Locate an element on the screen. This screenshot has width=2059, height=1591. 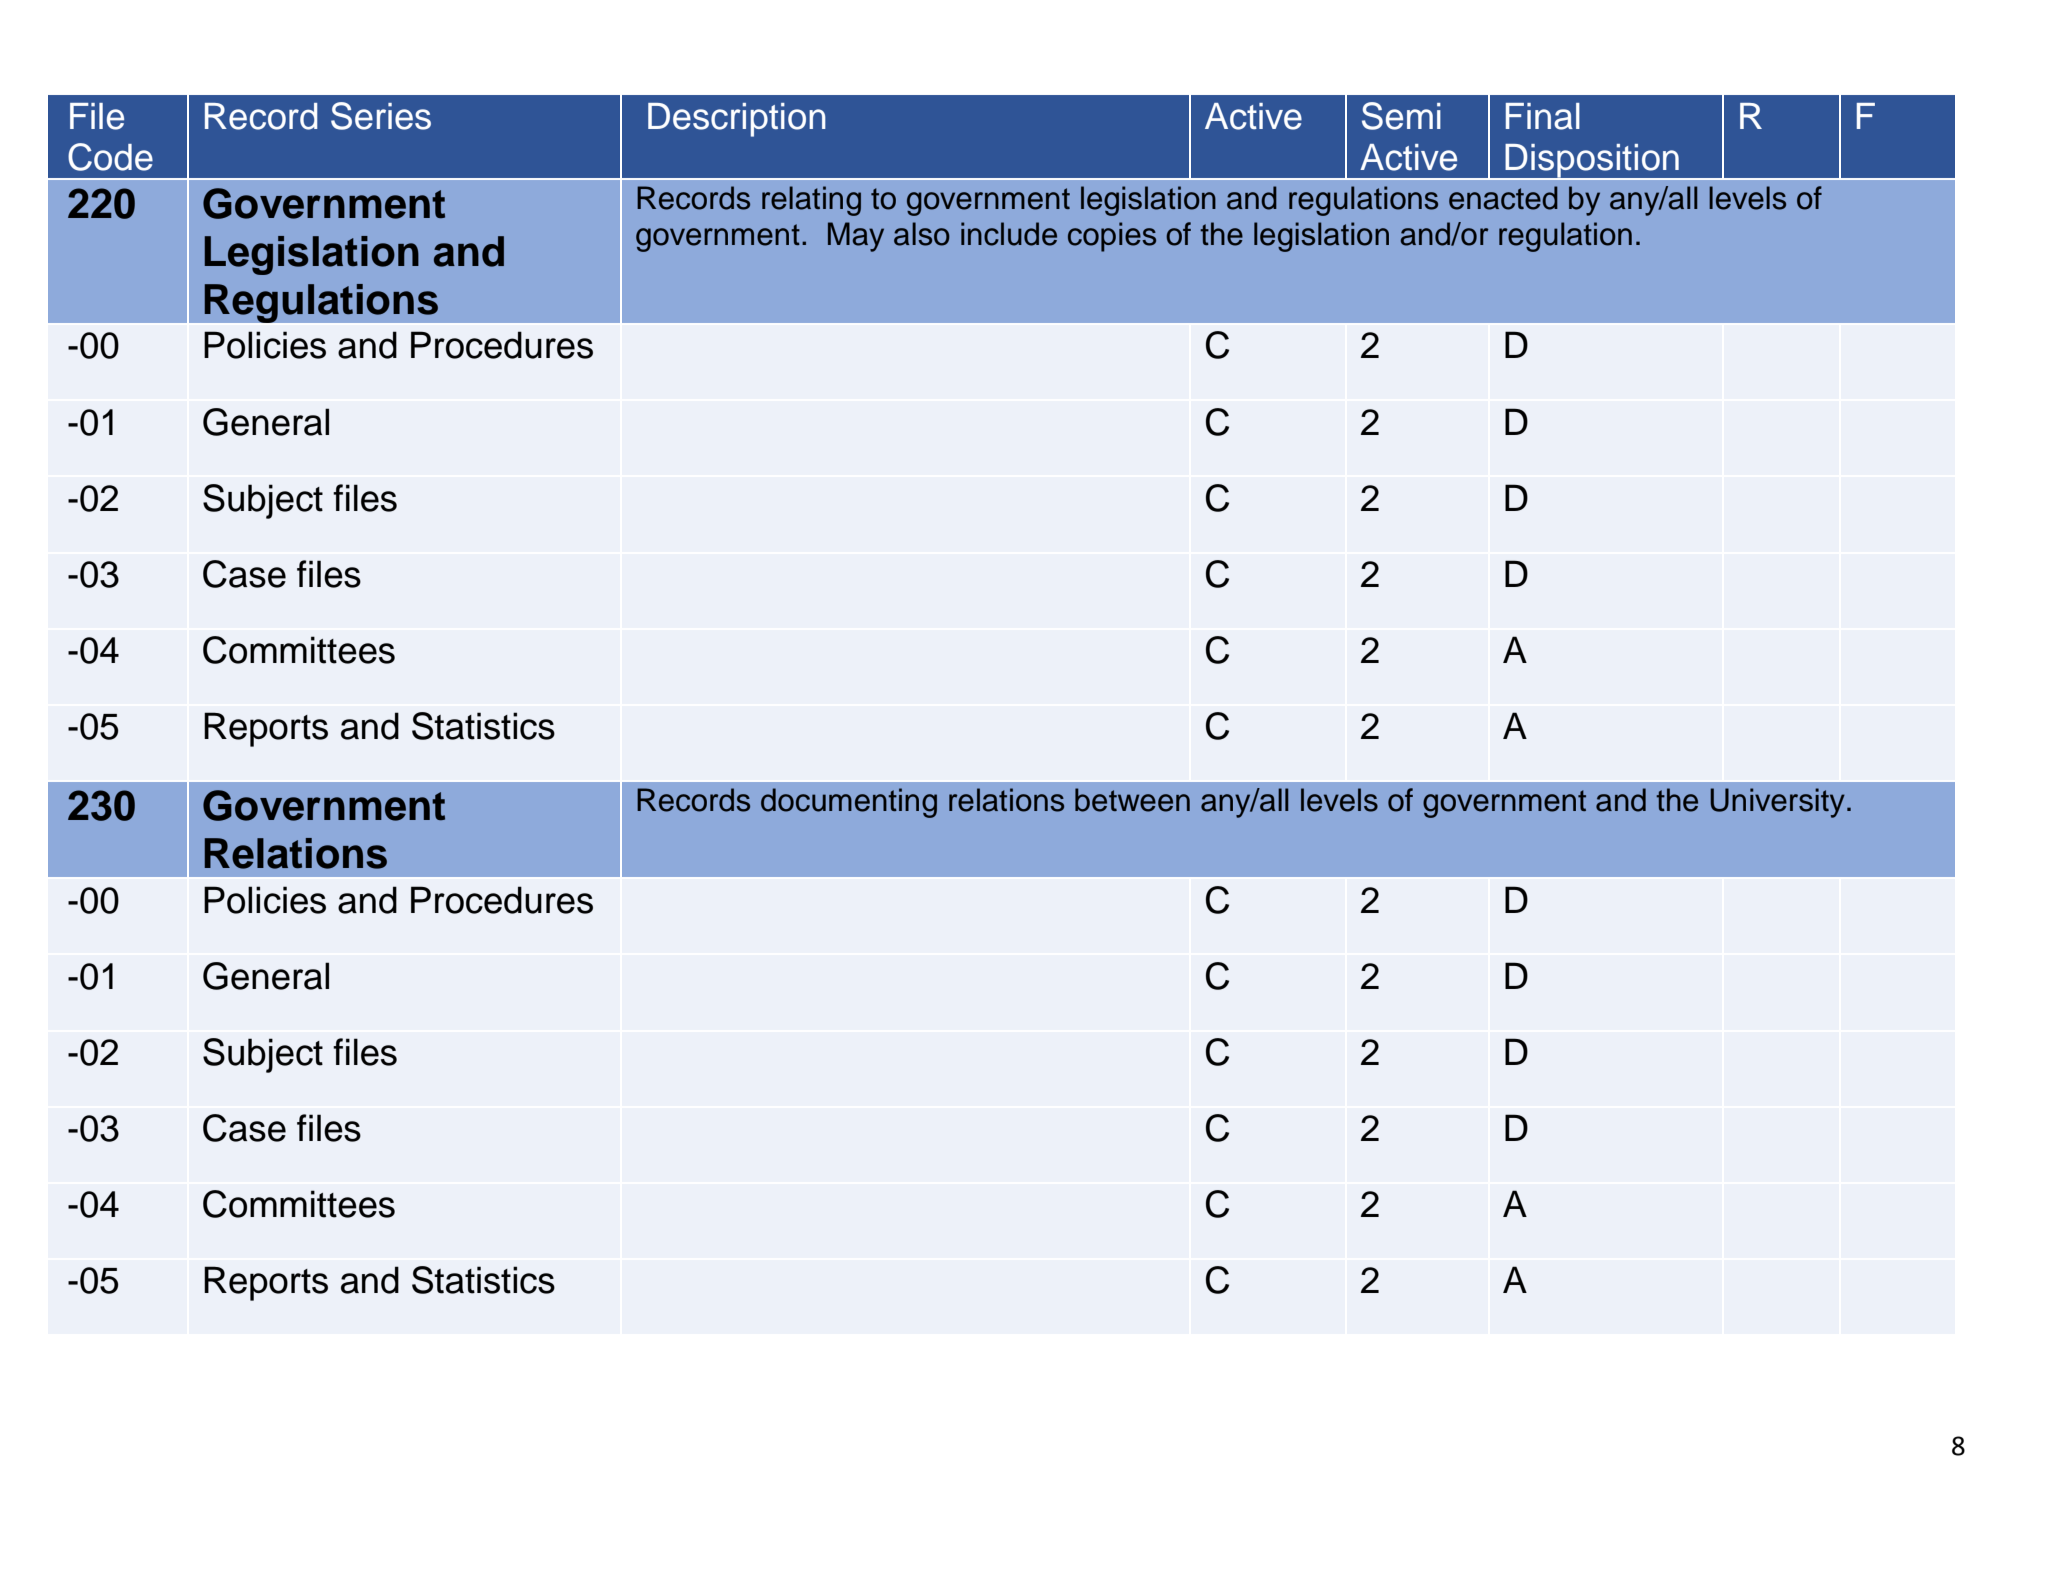
Final is located at coordinates (1543, 116).
